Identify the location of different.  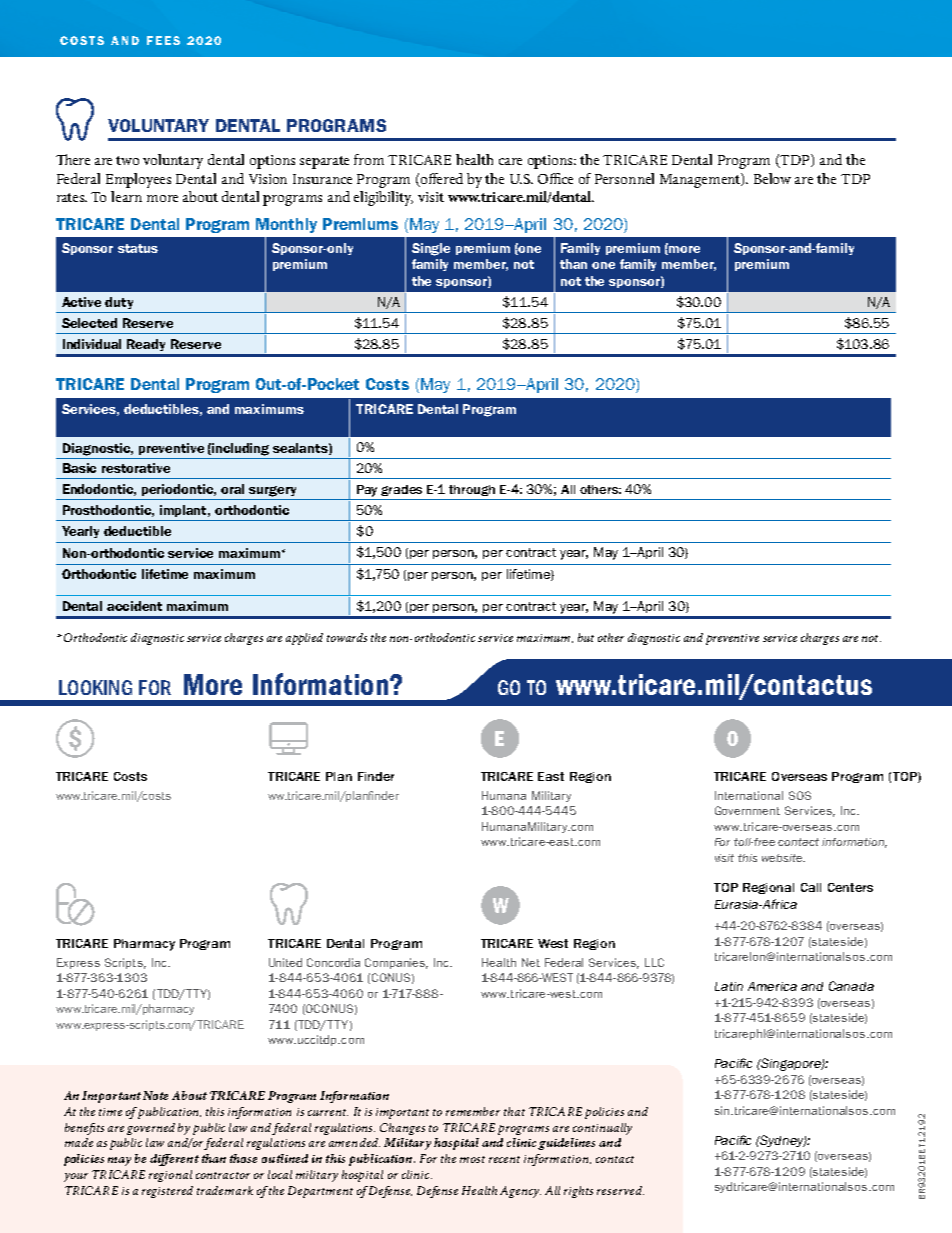
(174, 1160).
